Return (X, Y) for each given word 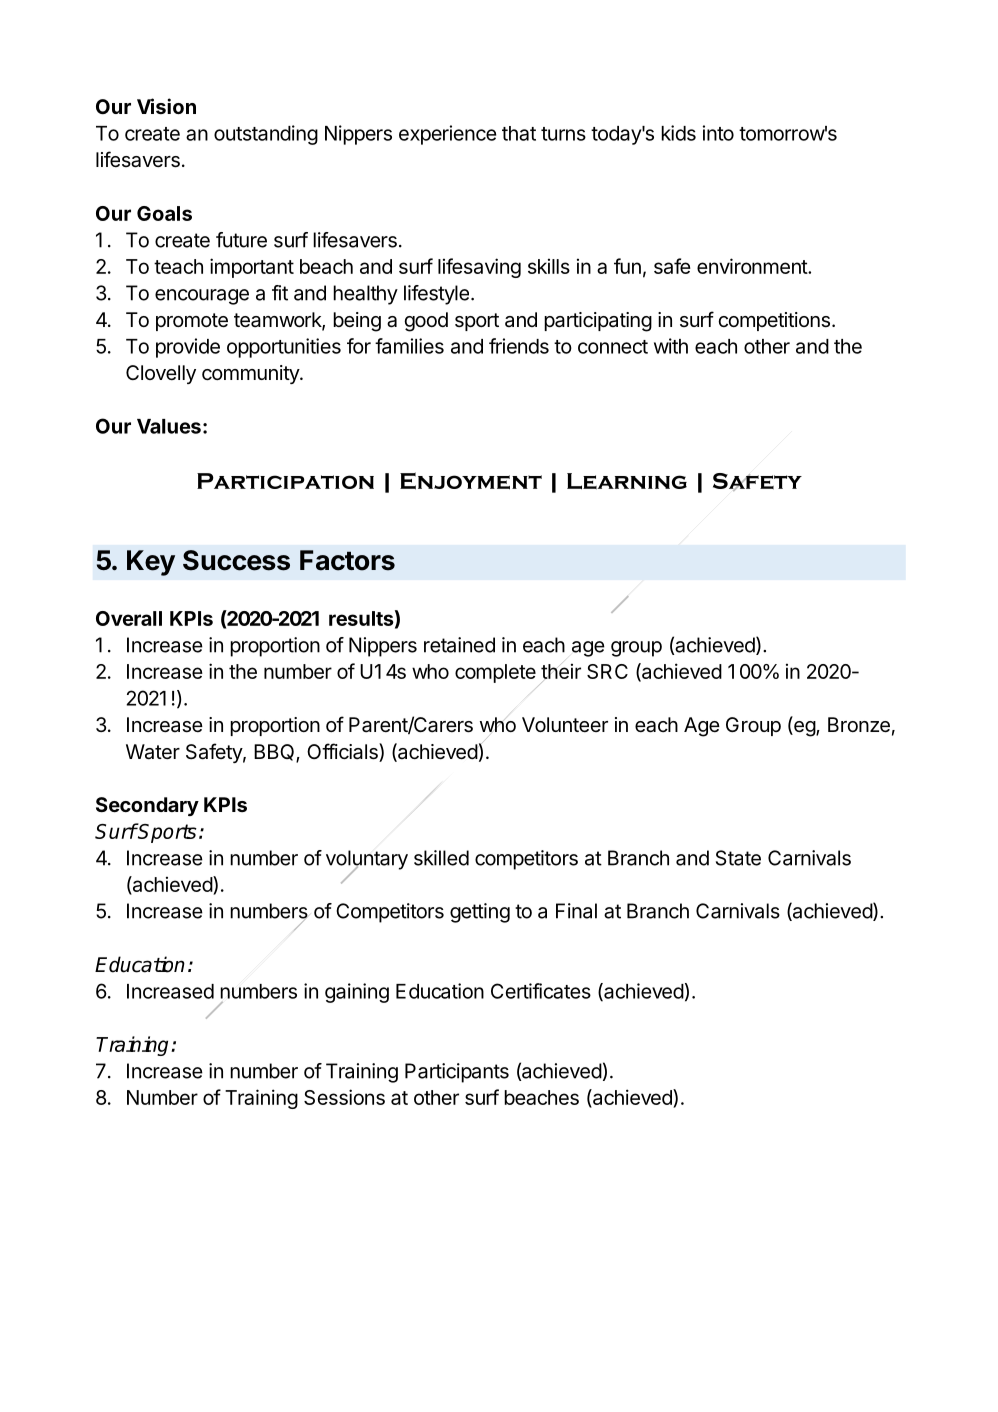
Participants (457, 1073)
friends (519, 346)
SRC (607, 671)
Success (236, 560)
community (251, 374)
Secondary (147, 806)
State (738, 858)
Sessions (344, 1097)
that (519, 133)
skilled (441, 858)
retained (459, 645)
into (718, 133)
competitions (774, 321)
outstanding (266, 135)
